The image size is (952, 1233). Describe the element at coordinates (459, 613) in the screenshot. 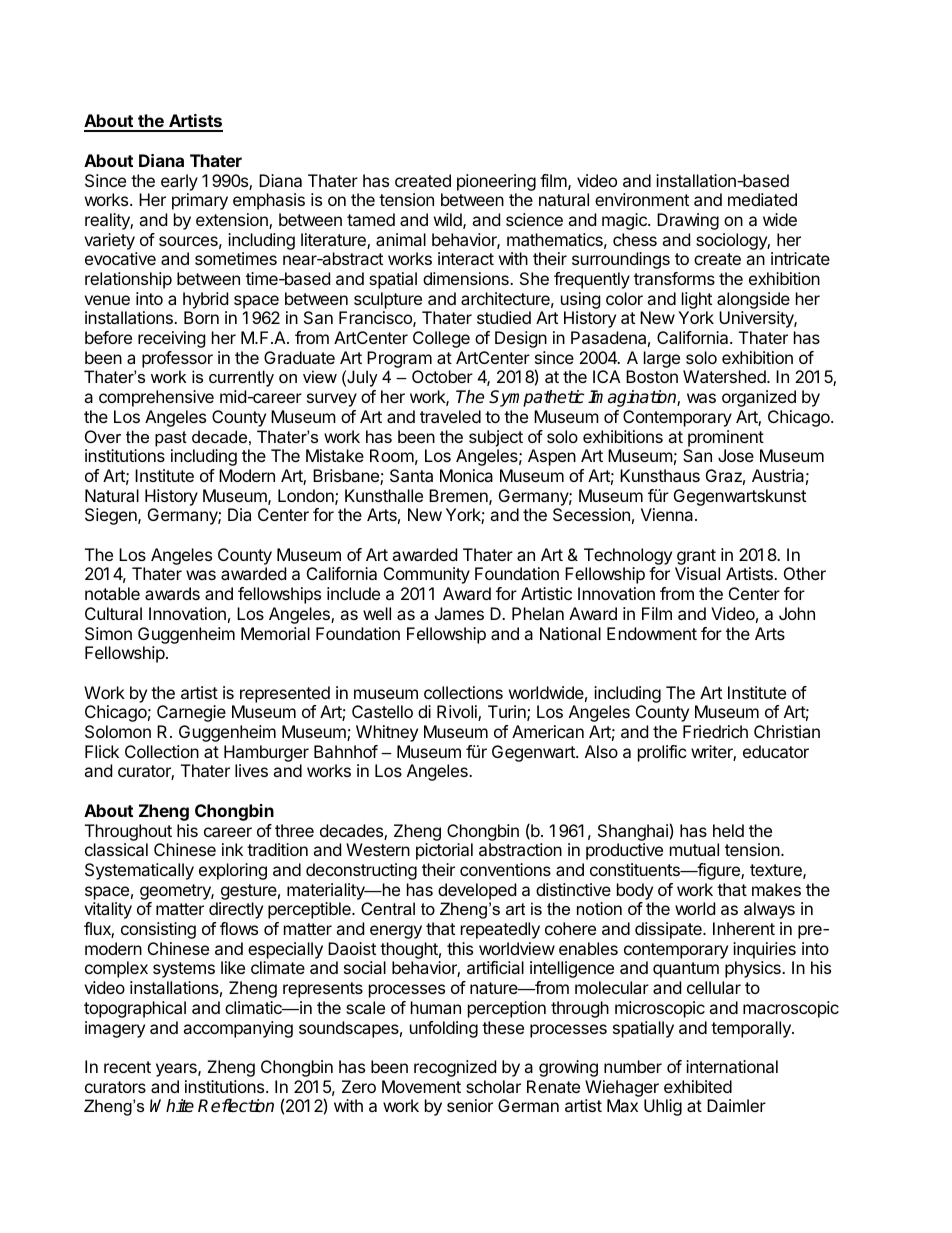

I see `James` at that location.
